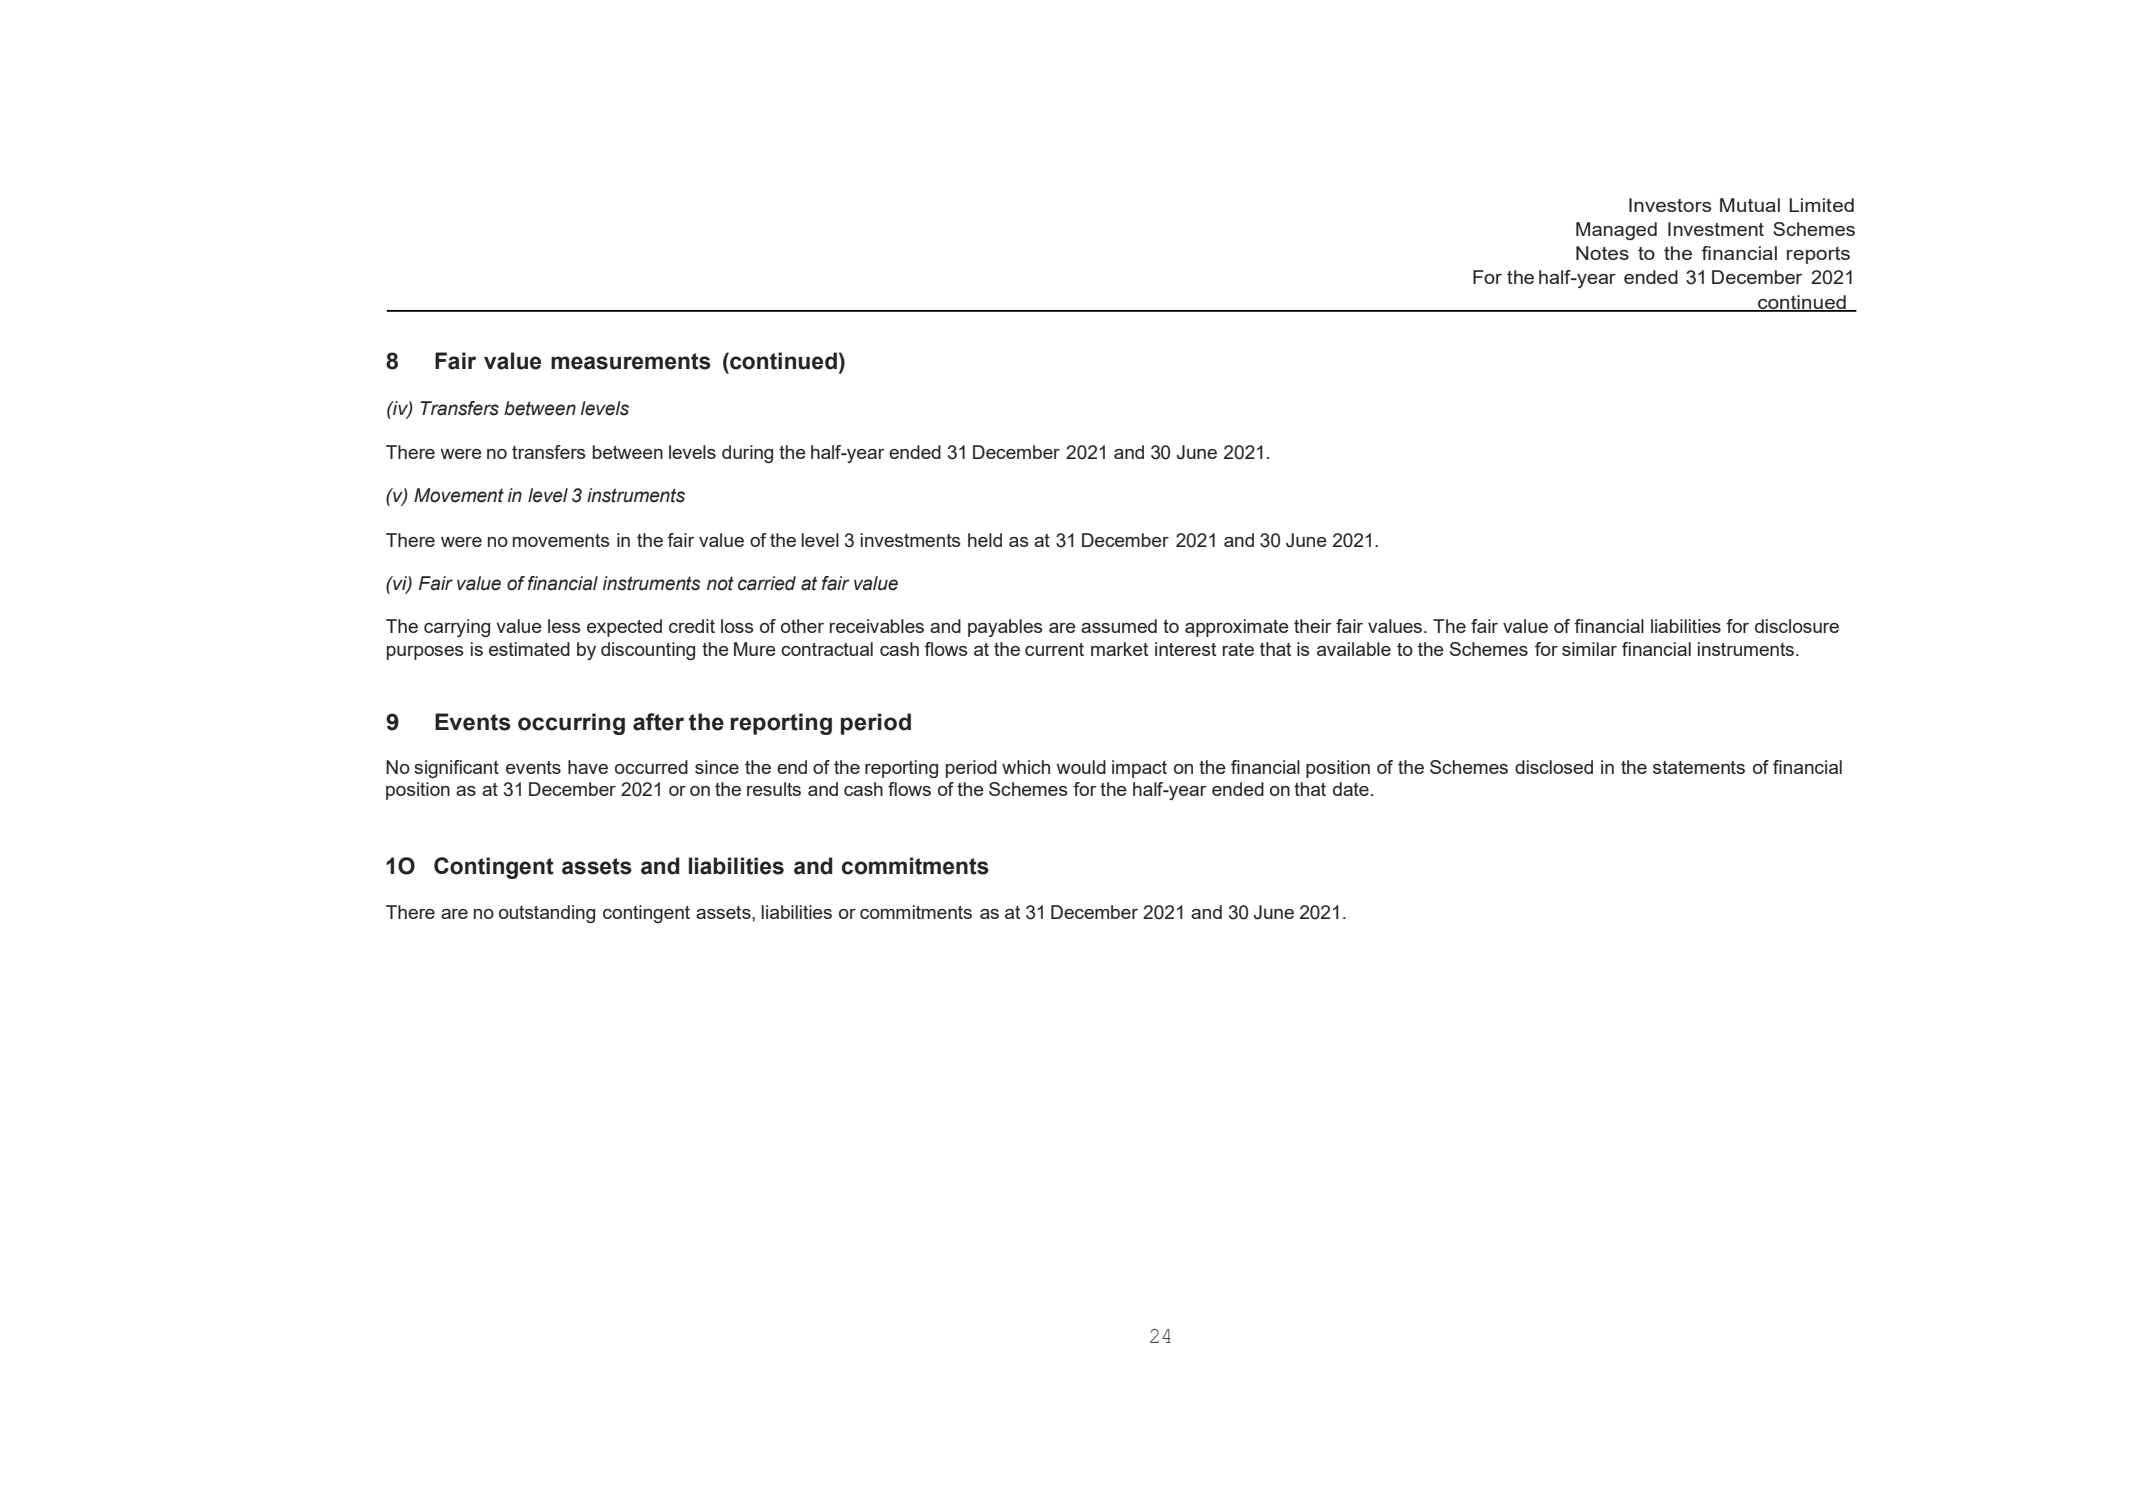  Describe the element at coordinates (1602, 253) in the document. I see `Notes` at that location.
